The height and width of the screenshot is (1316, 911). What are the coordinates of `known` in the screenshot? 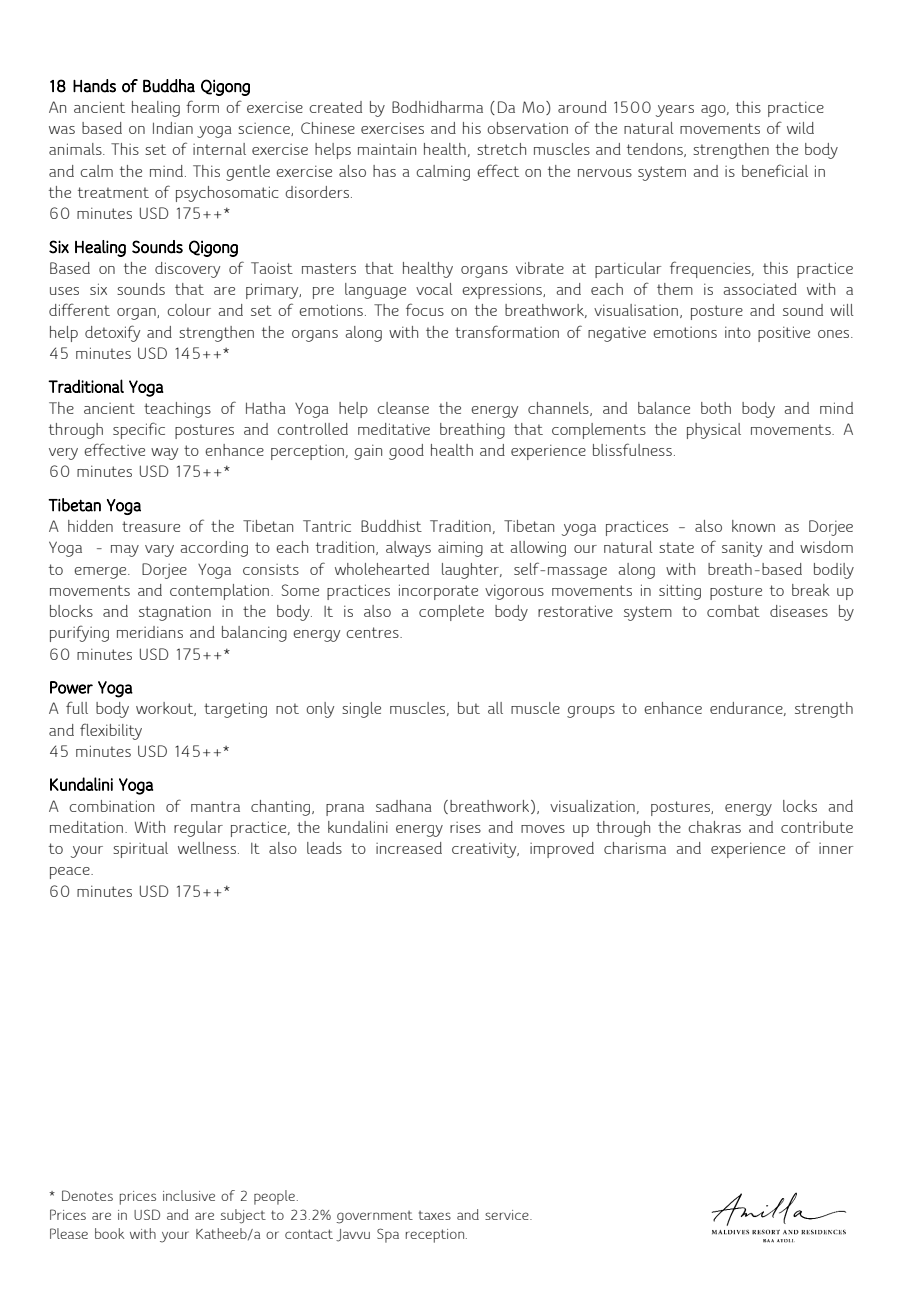 It's located at (753, 526).
